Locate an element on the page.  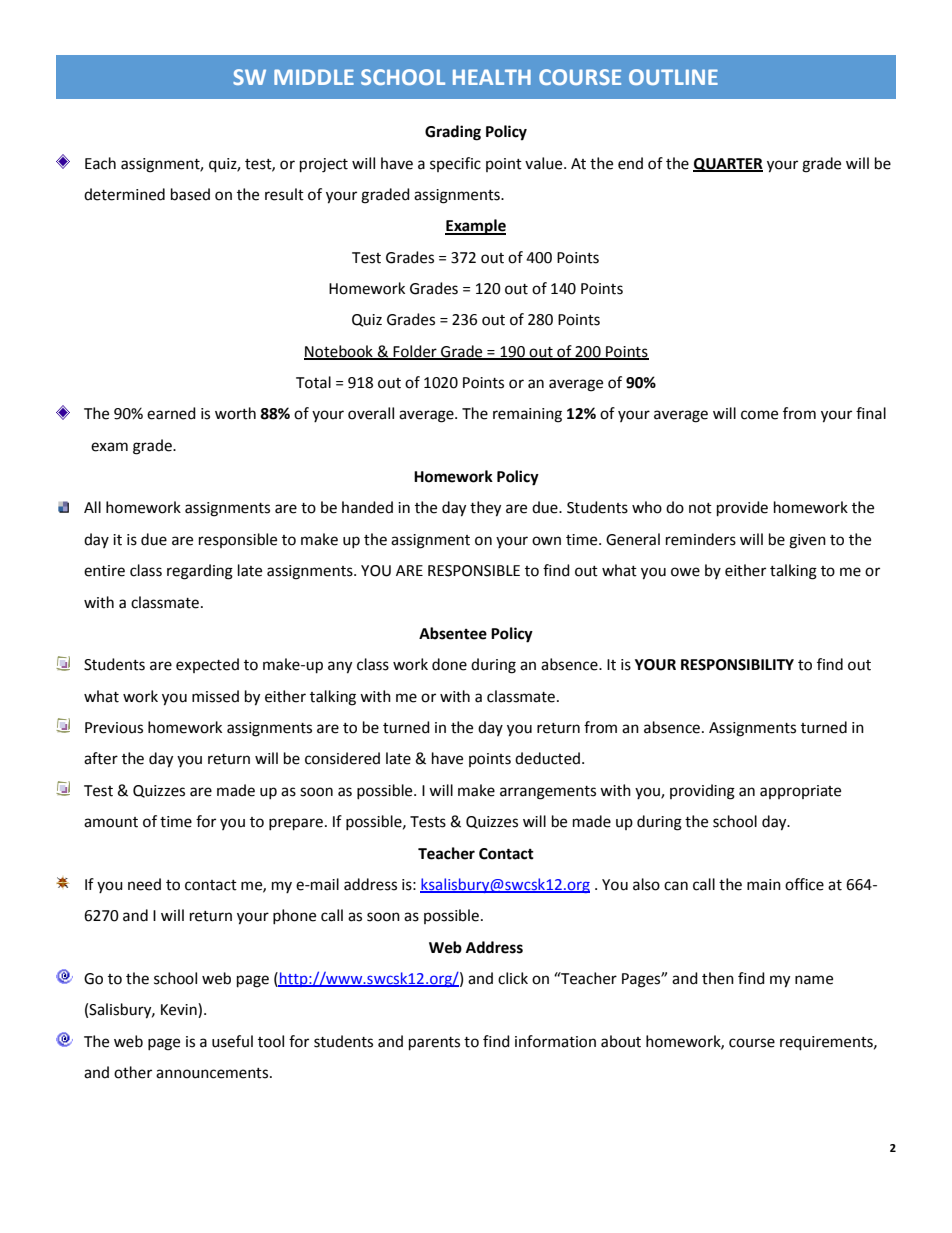
come is located at coordinates (759, 415).
